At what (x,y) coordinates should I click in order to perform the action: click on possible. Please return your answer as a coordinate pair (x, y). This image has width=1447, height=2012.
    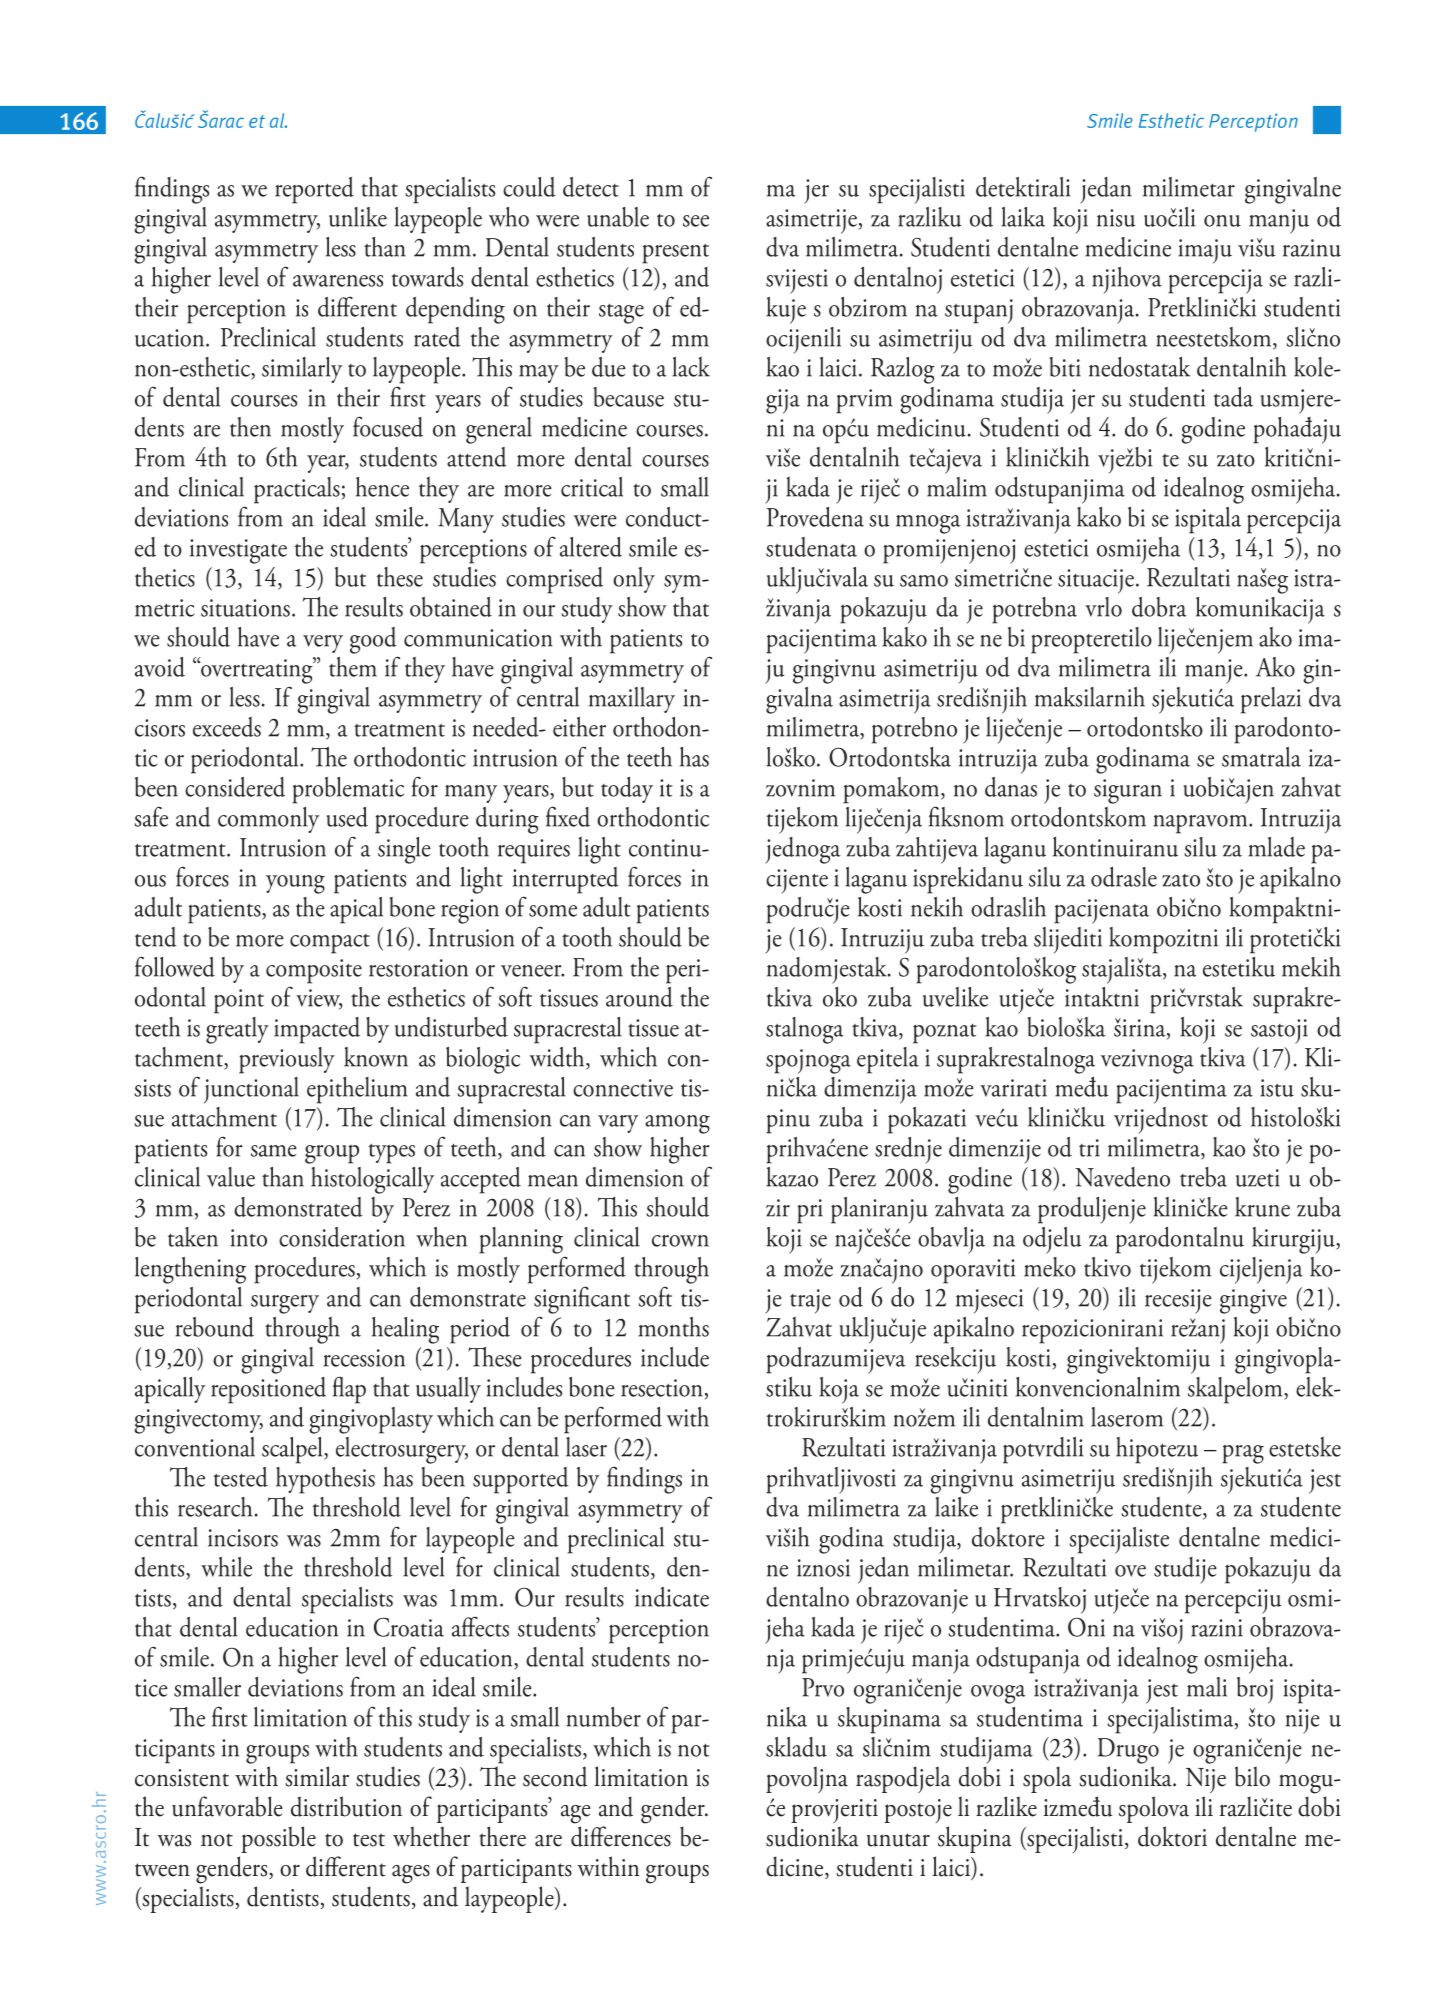
    Looking at the image, I should click on (278, 1839).
